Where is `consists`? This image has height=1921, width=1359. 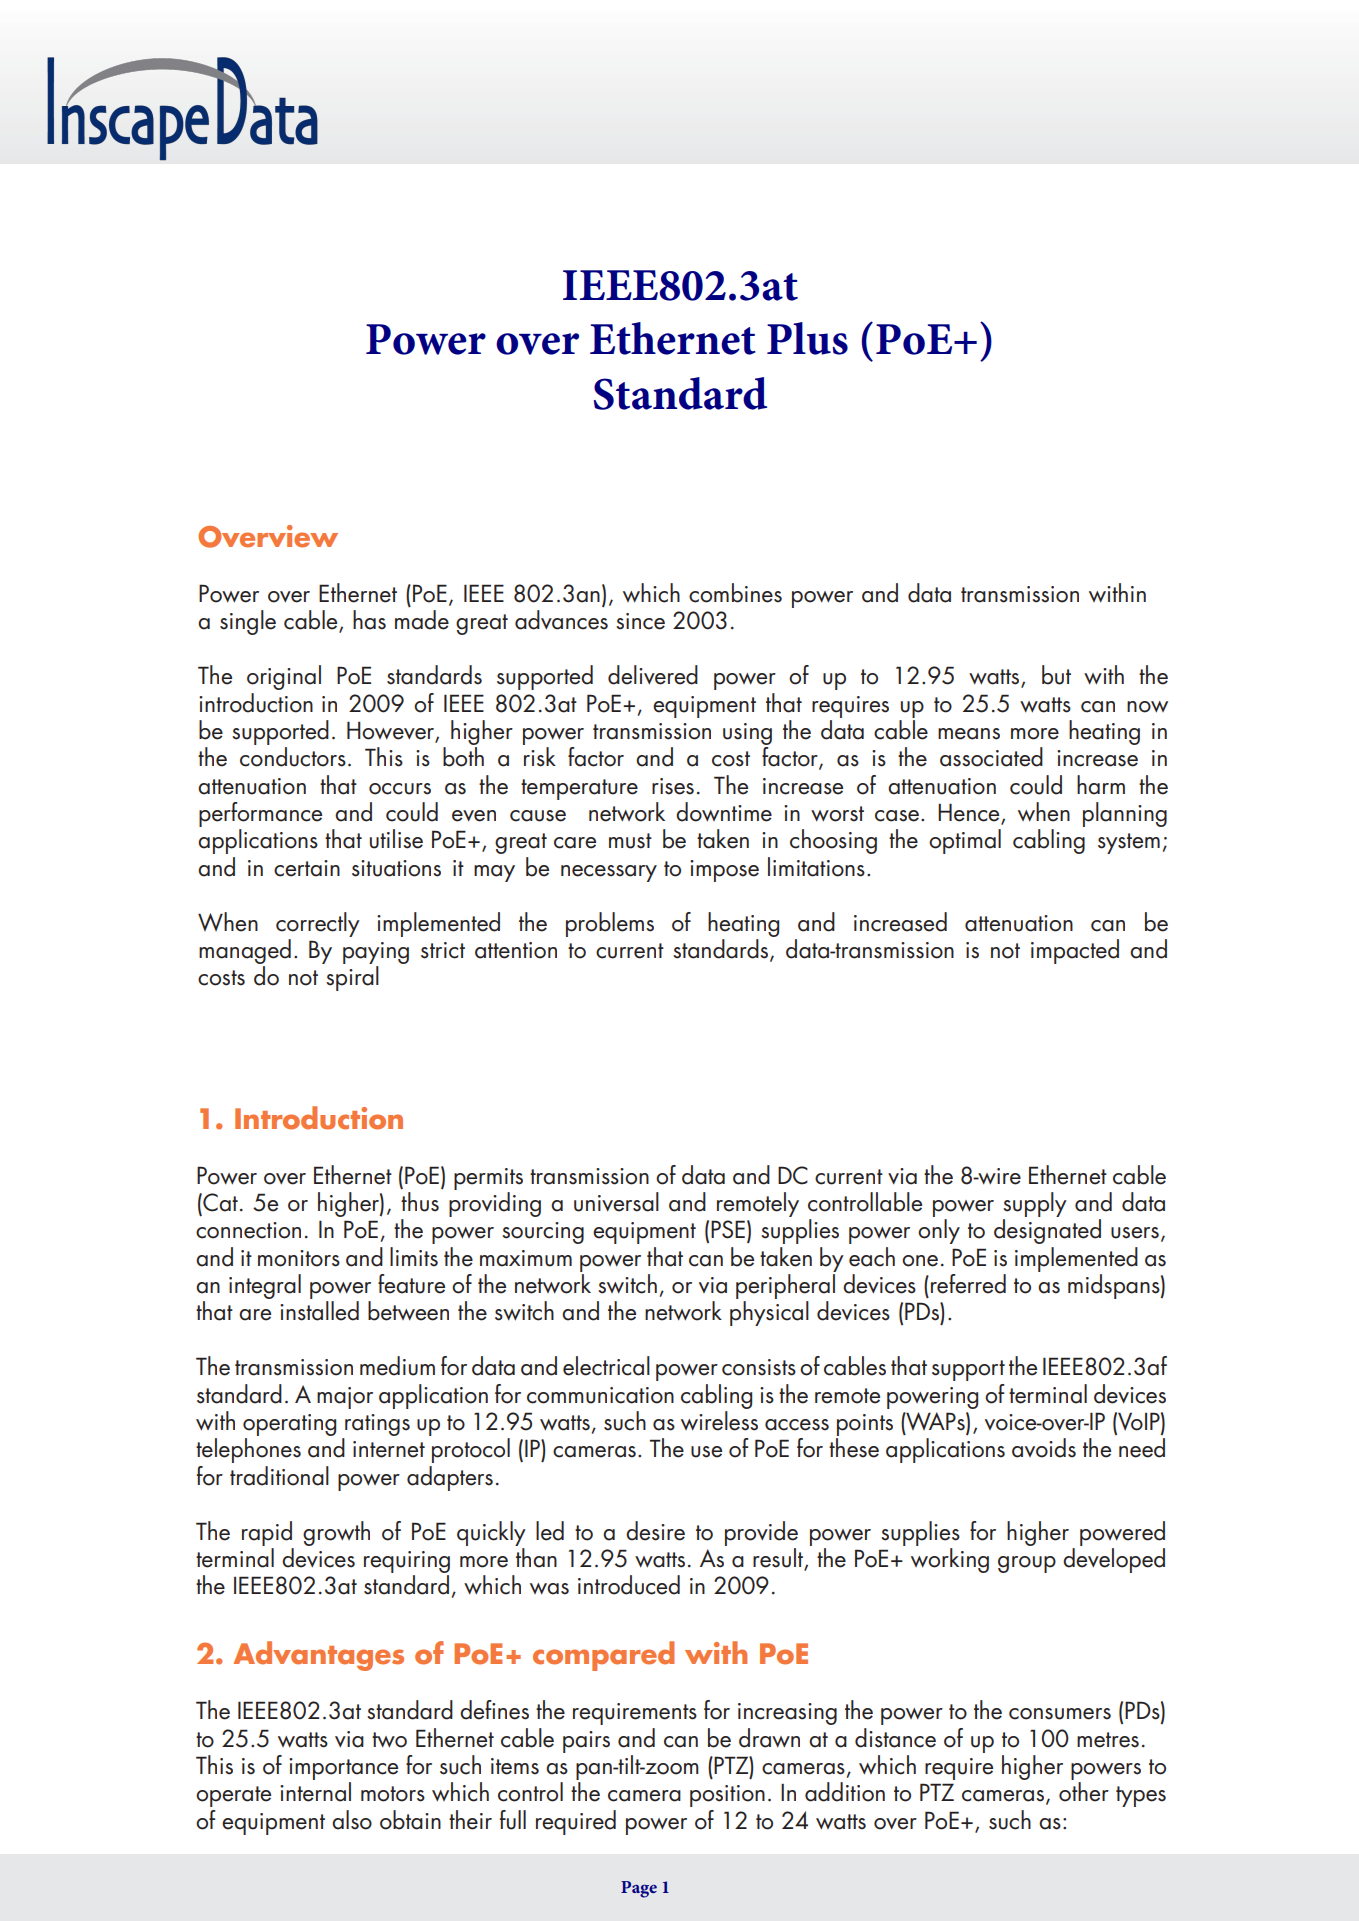
consists is located at coordinates (759, 1367).
